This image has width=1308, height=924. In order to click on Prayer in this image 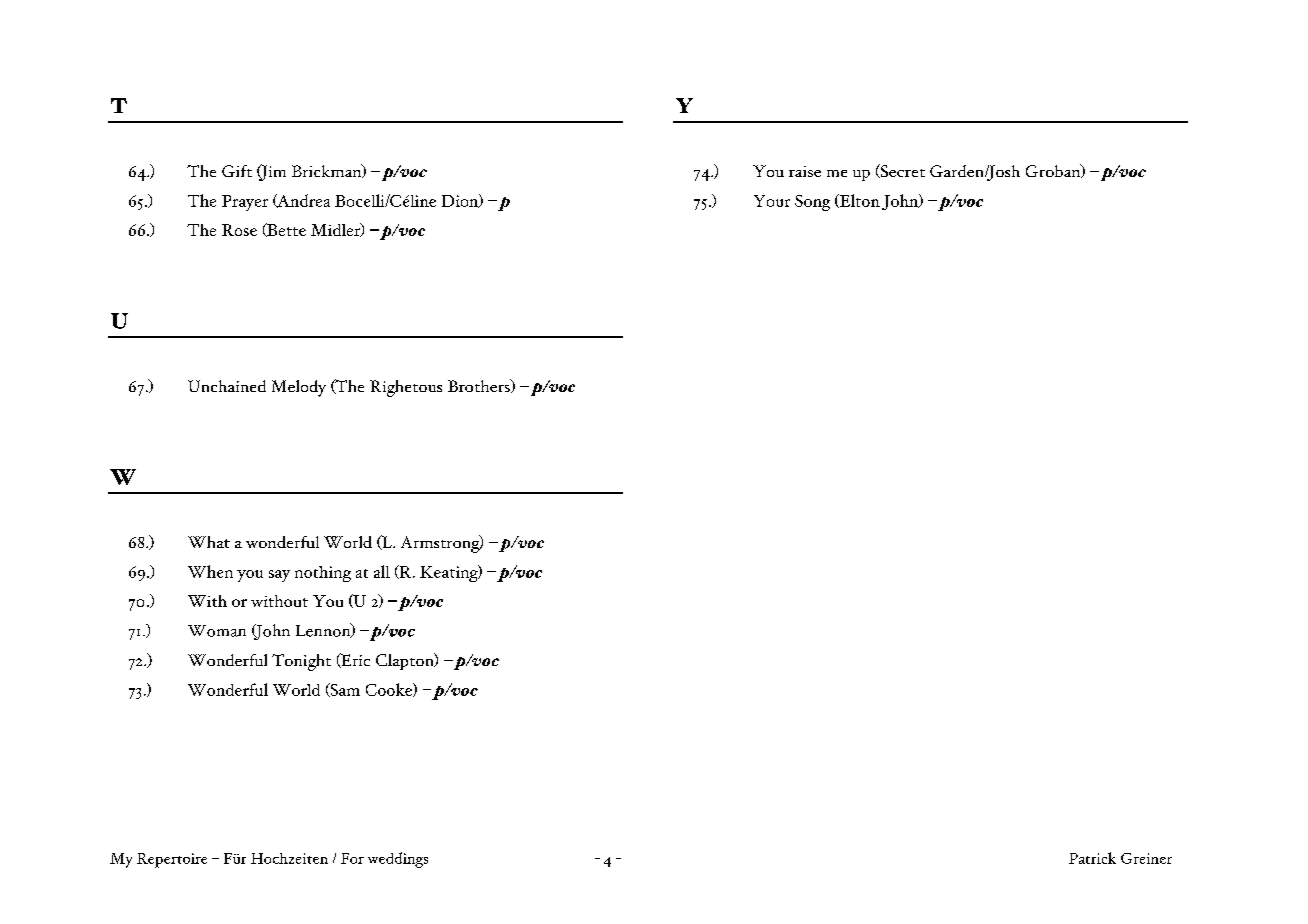, I will do `click(245, 203)`.
